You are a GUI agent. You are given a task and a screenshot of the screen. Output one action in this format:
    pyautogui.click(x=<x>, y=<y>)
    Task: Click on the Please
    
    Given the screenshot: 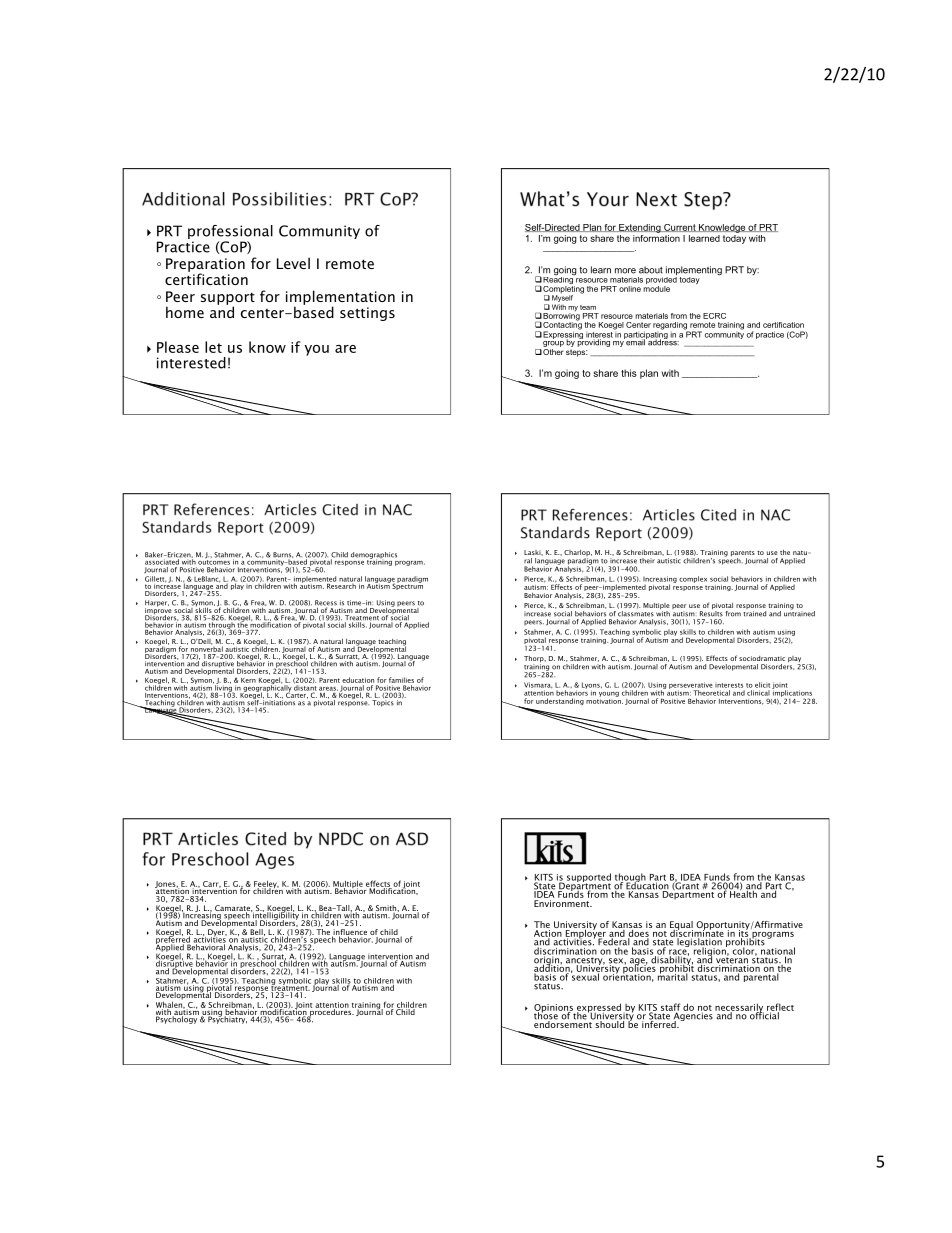 What is the action you would take?
    pyautogui.click(x=178, y=347)
